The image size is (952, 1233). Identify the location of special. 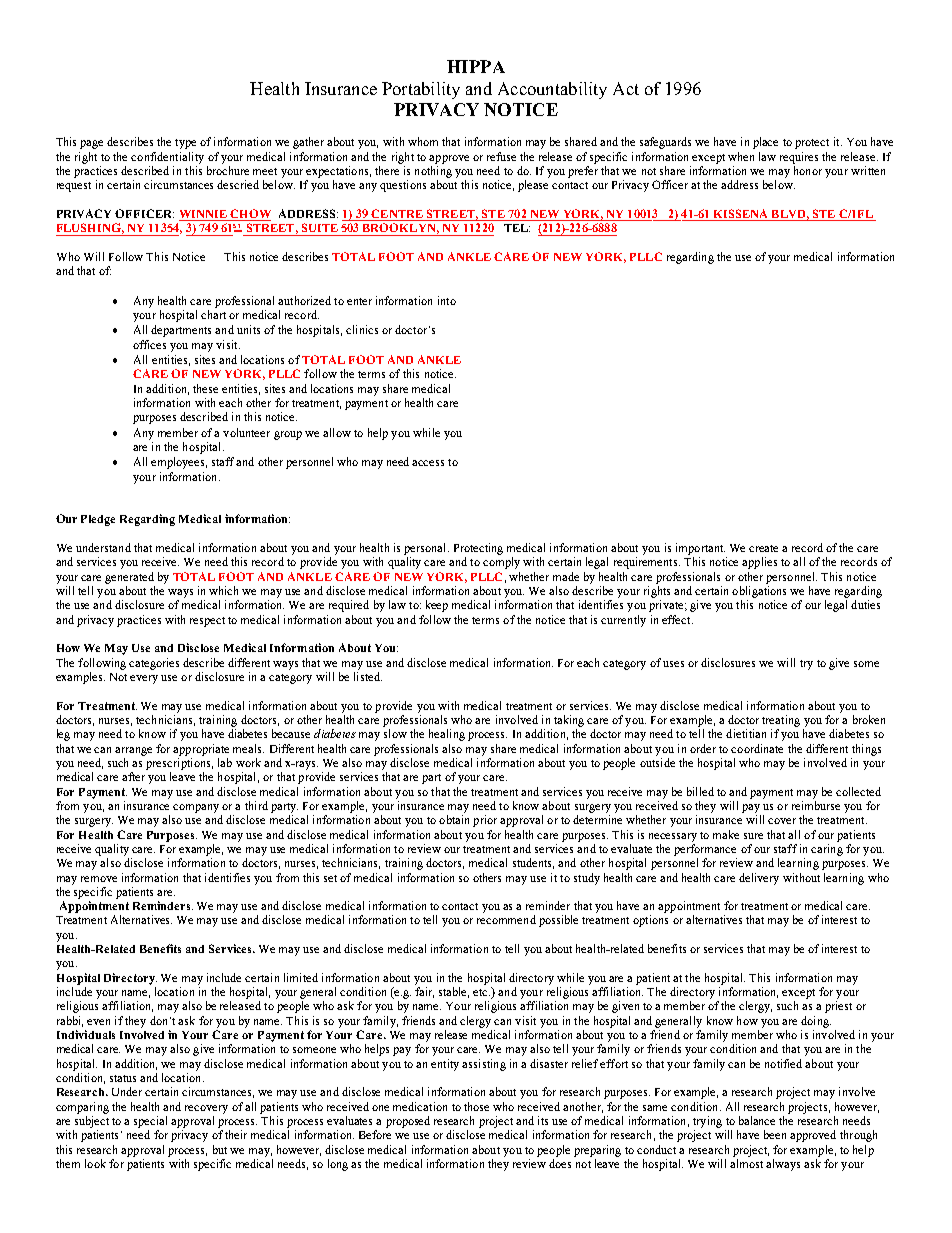
(150, 1122).
